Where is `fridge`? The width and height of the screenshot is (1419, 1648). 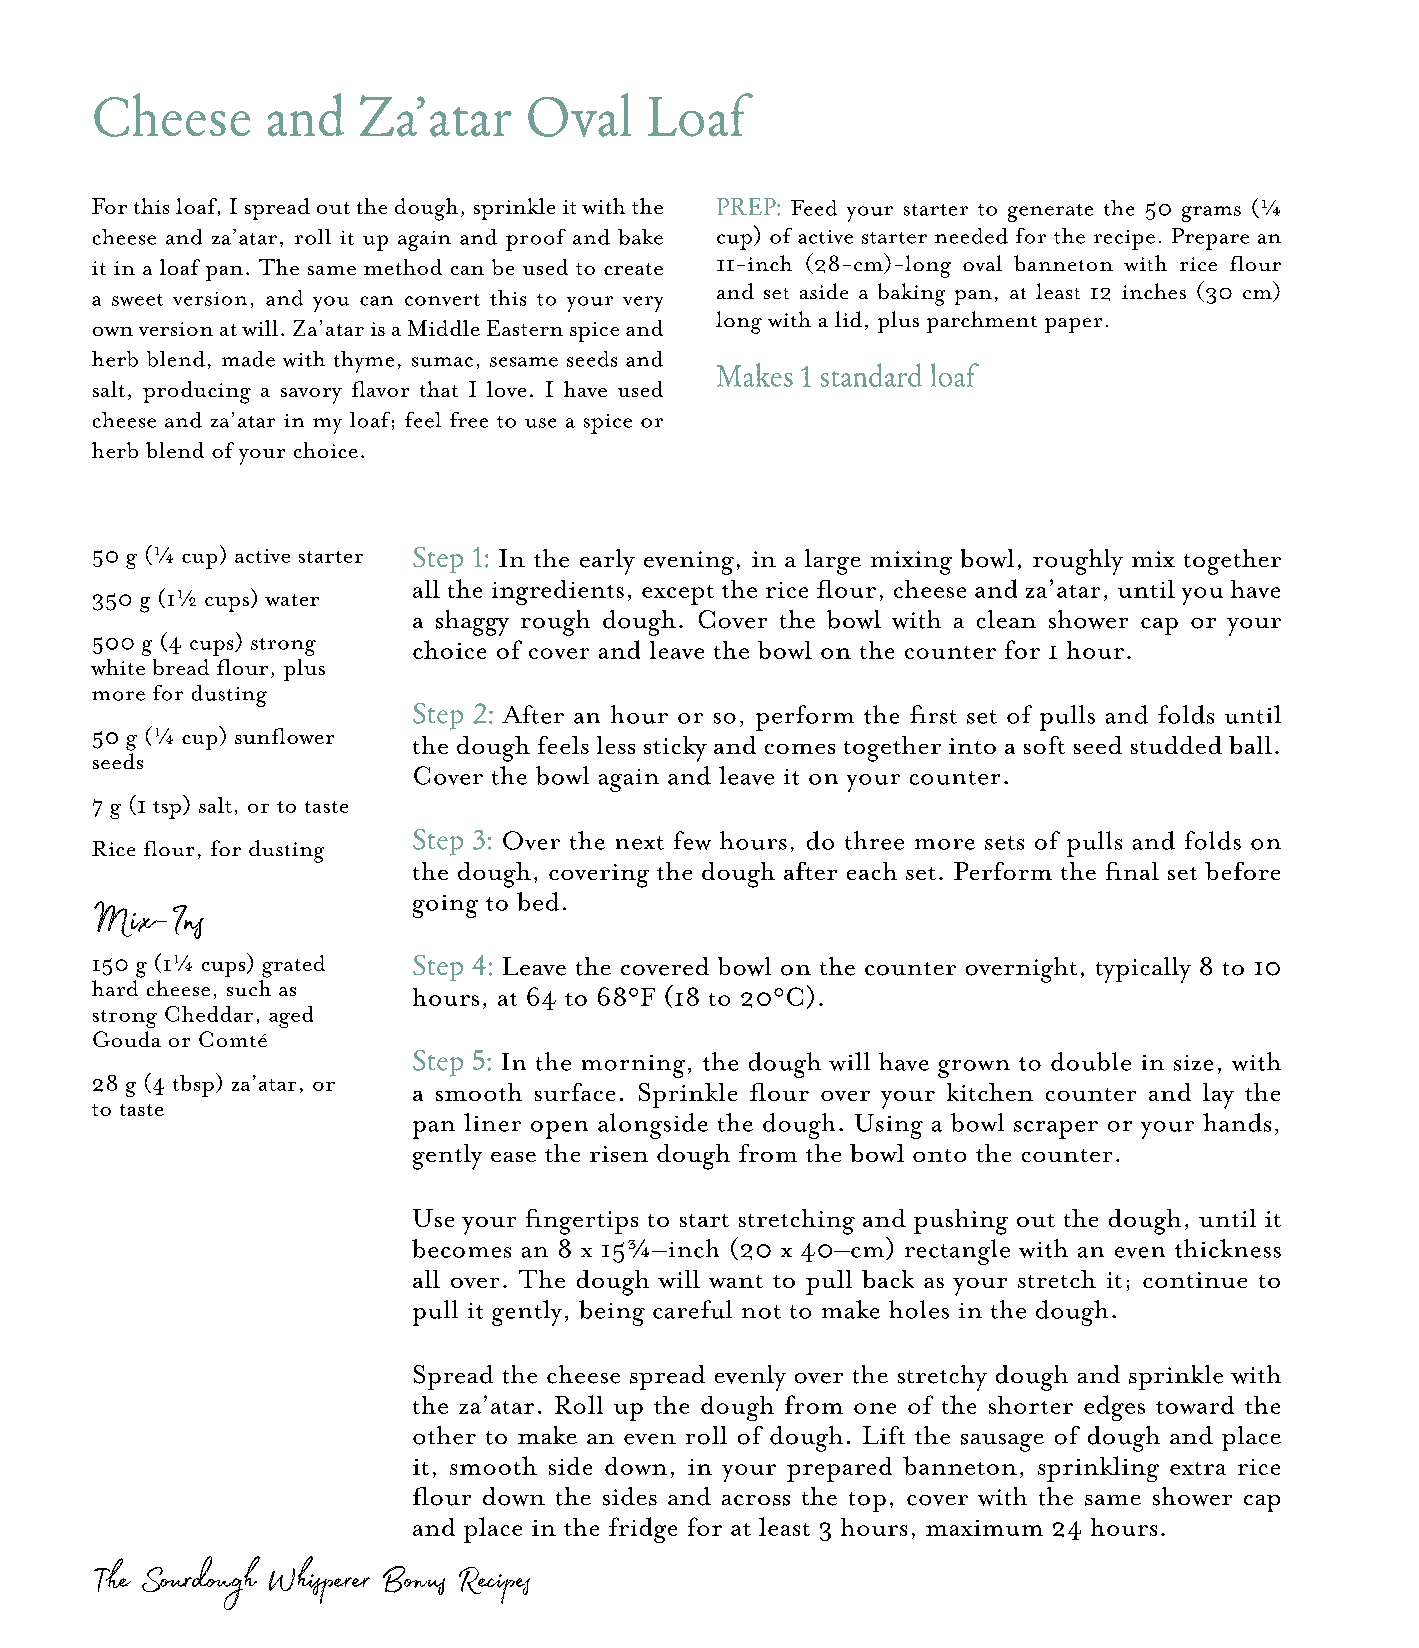 fridge is located at coordinates (643, 1530).
